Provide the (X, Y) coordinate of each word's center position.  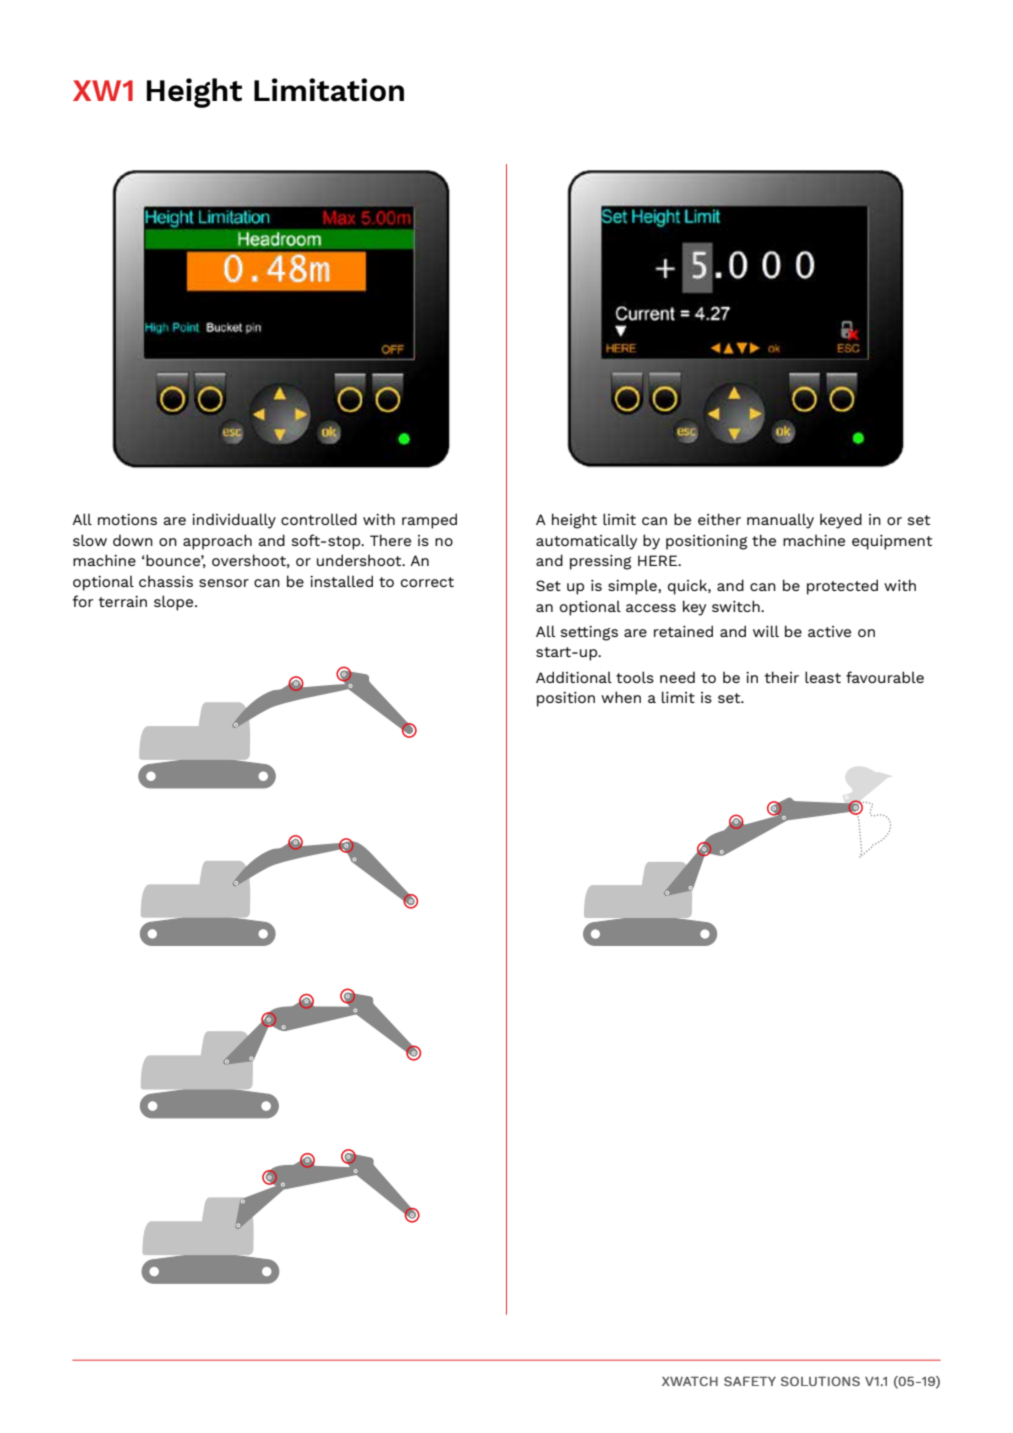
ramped (429, 521)
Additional (574, 677)
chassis (166, 581)
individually (234, 521)
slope (175, 603)
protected (842, 587)
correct (427, 582)
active (829, 631)
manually (780, 521)
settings (589, 633)
